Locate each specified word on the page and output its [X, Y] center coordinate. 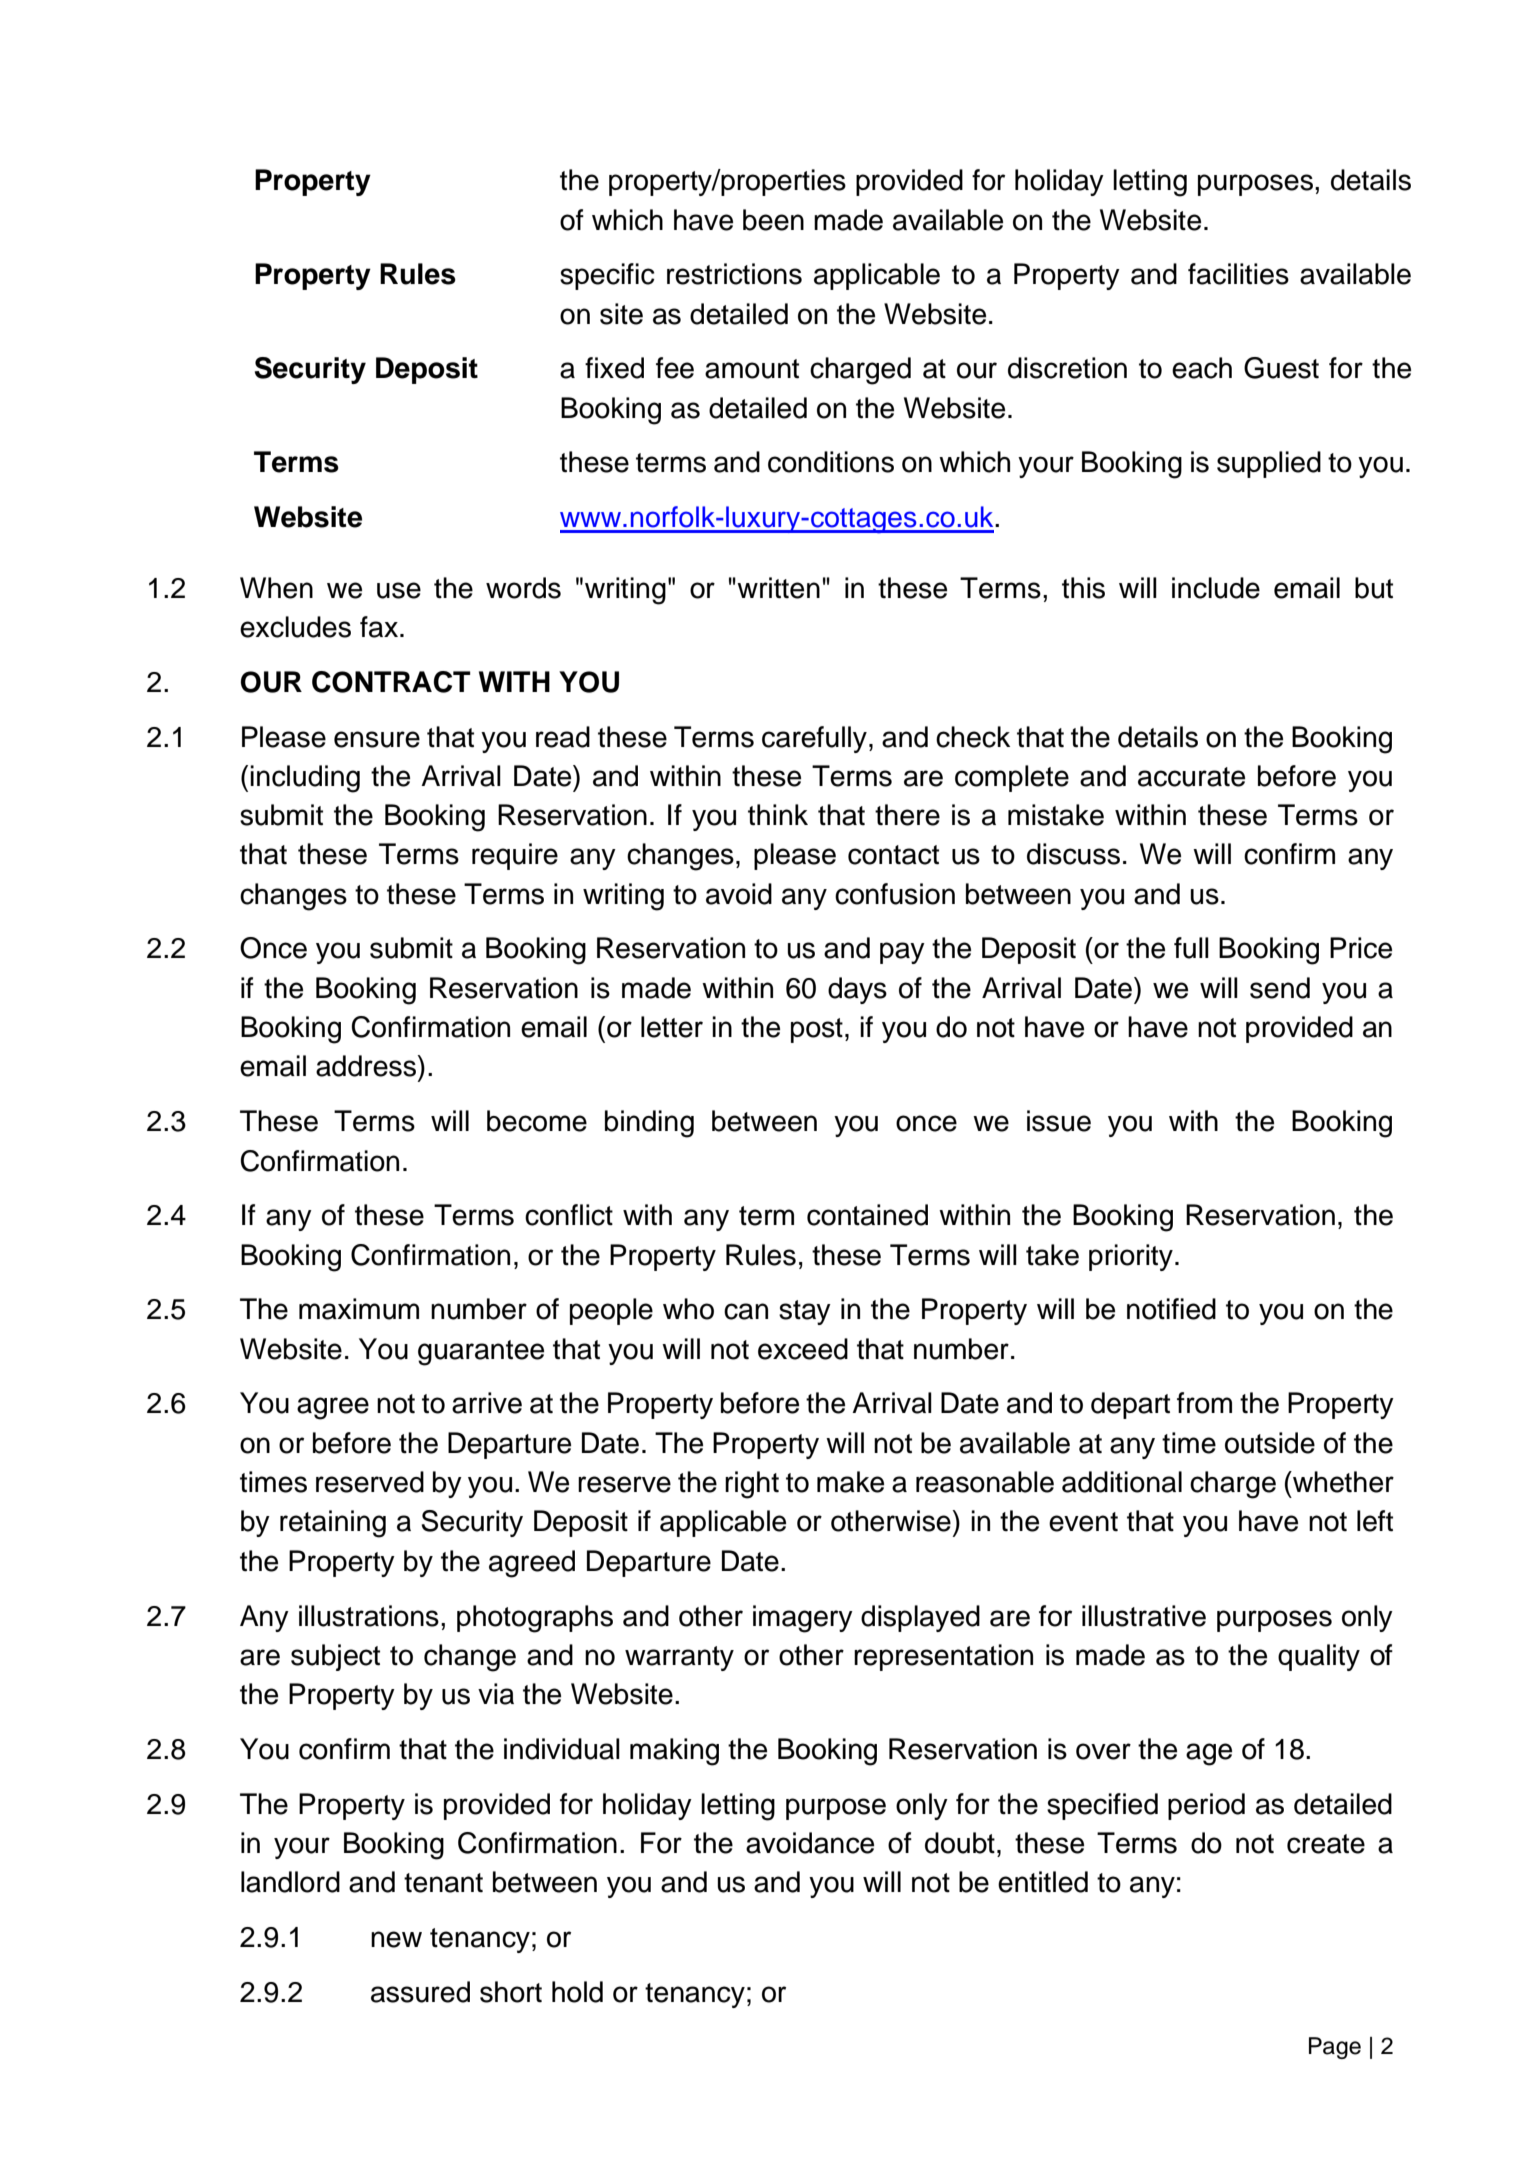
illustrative [1144, 1616]
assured [420, 1992]
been [773, 220]
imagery [803, 1619]
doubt [960, 1843]
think [778, 815]
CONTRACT [391, 682]
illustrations [369, 1616]
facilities [1238, 274]
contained [867, 1215]
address [367, 1066]
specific [607, 276]
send [1280, 988]
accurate [1191, 777]
